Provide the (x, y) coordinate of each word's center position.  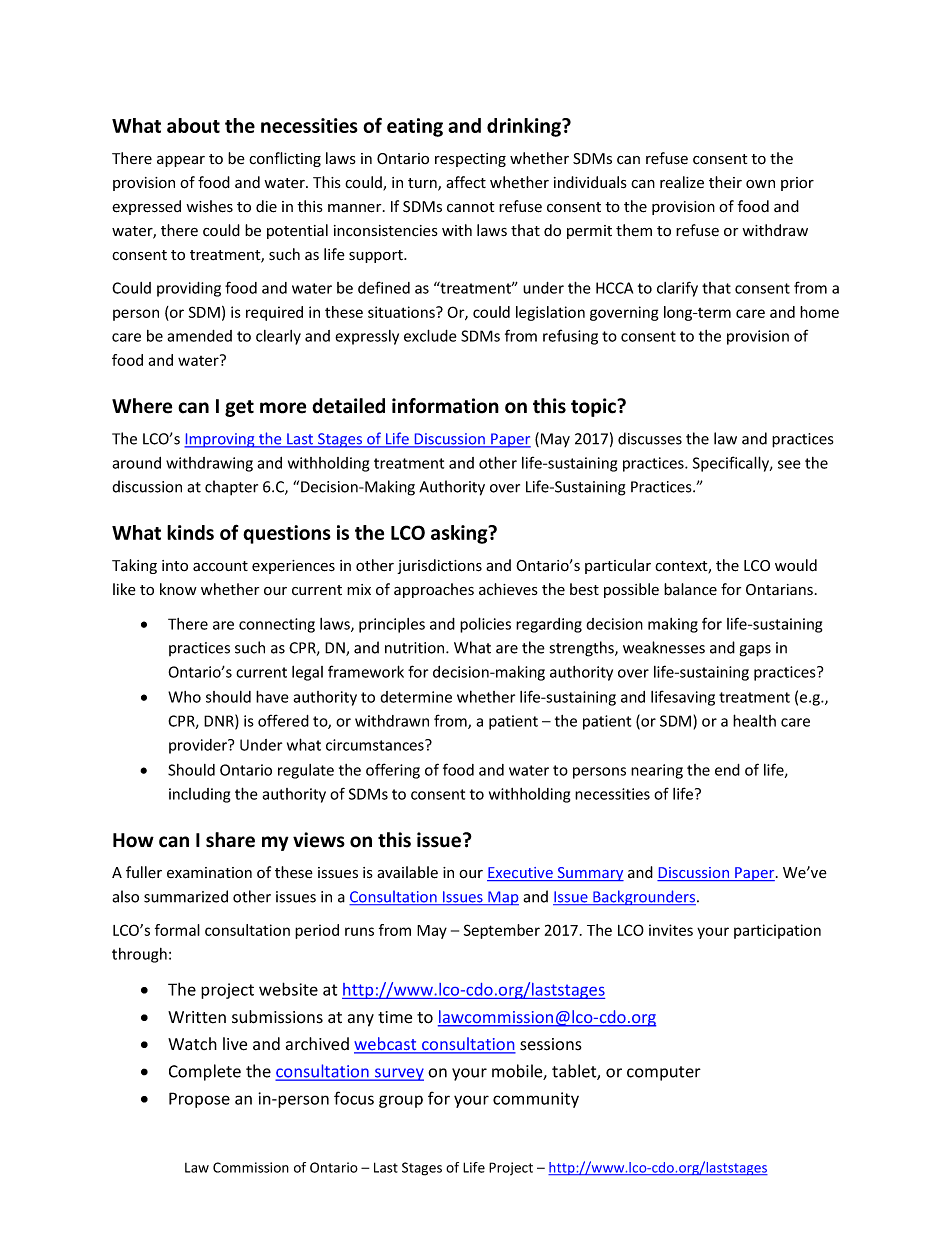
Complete (205, 1072)
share (230, 840)
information (445, 406)
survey (398, 1074)
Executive (521, 874)
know (178, 589)
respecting (470, 160)
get (239, 408)
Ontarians (779, 590)
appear (181, 161)
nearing (657, 771)
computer (664, 1073)
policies (485, 625)
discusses (650, 438)
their (725, 182)
